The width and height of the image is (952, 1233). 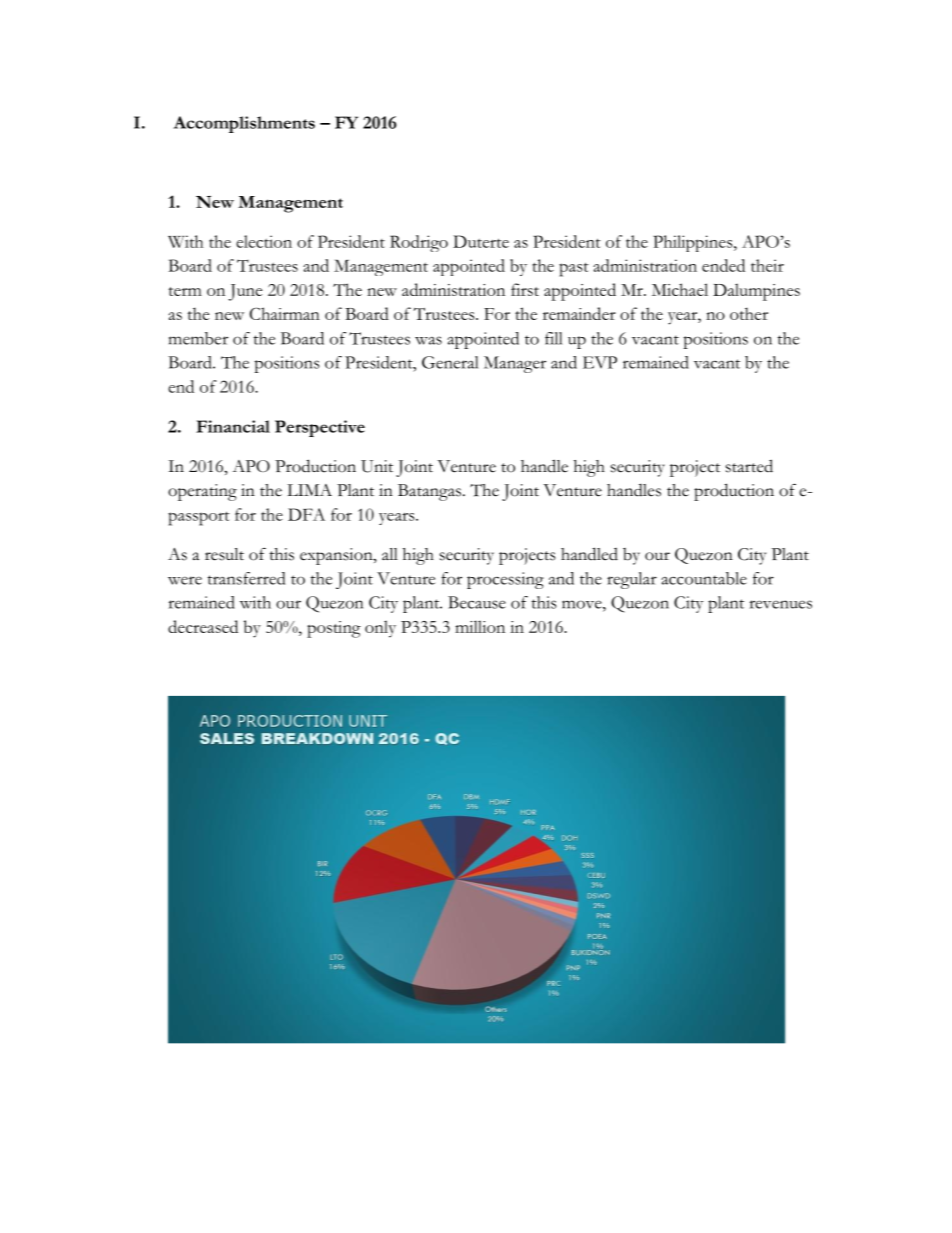 I want to click on revenues, so click(x=781, y=604).
